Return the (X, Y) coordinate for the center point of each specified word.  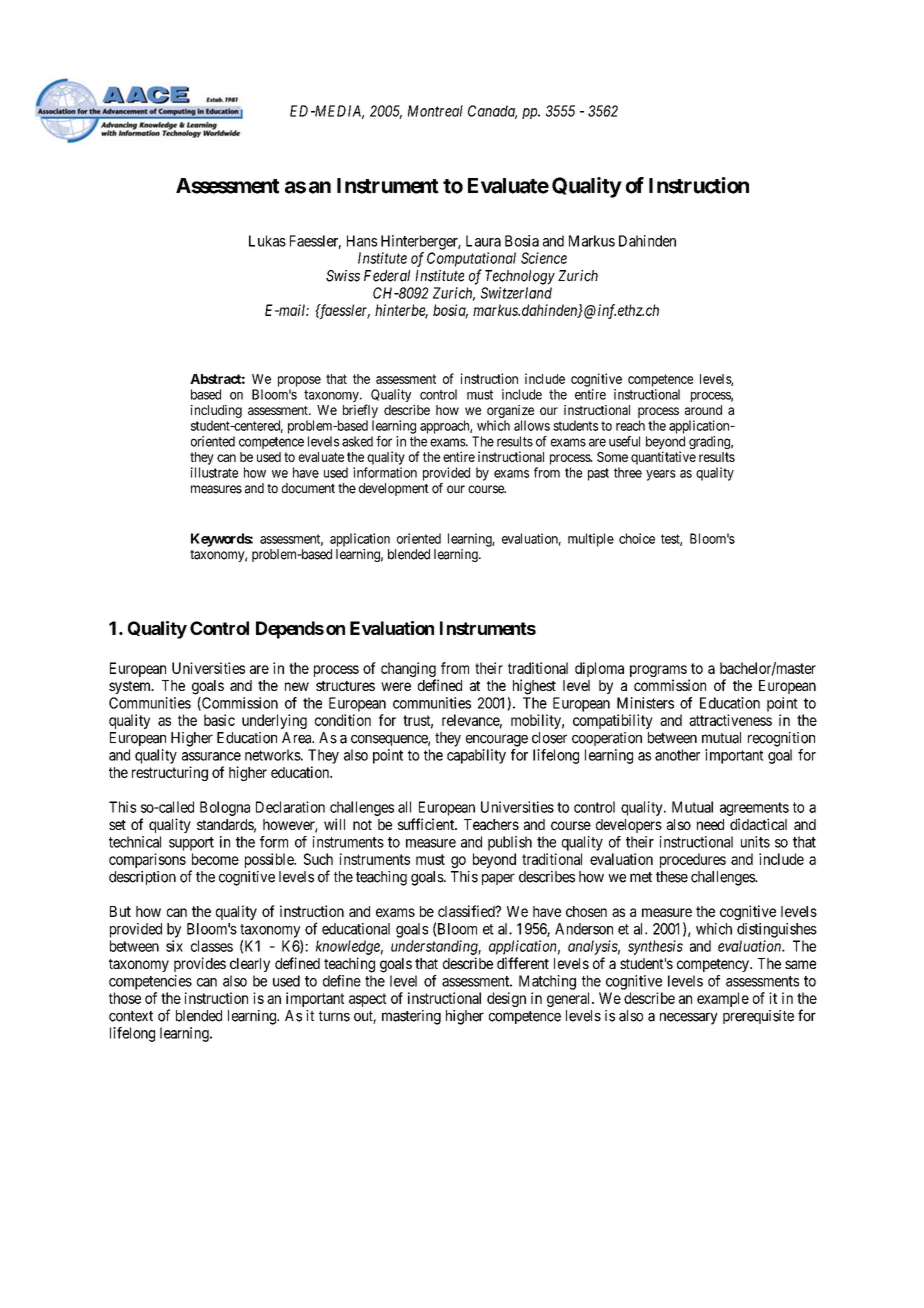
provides (200, 964)
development (394, 489)
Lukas (267, 241)
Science (544, 258)
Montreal (435, 111)
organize (510, 411)
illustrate (214, 472)
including (216, 411)
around (703, 410)
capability (476, 756)
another (677, 755)
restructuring (170, 773)
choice (637, 538)
